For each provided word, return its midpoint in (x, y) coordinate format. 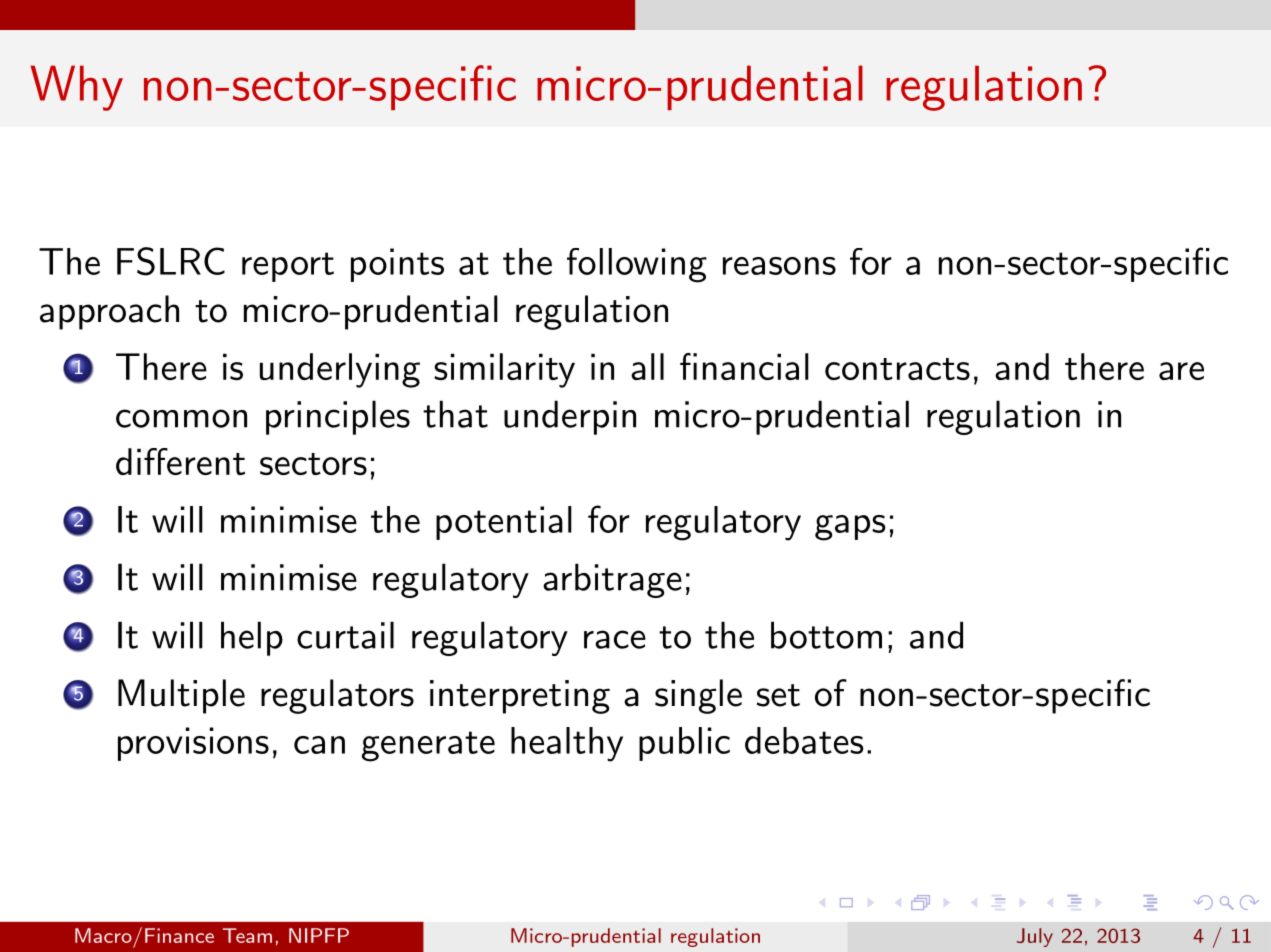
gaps (850, 528)
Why (76, 88)
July (1035, 937)
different (180, 461)
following (637, 265)
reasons (779, 266)
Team (247, 935)
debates (804, 740)
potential (504, 523)
